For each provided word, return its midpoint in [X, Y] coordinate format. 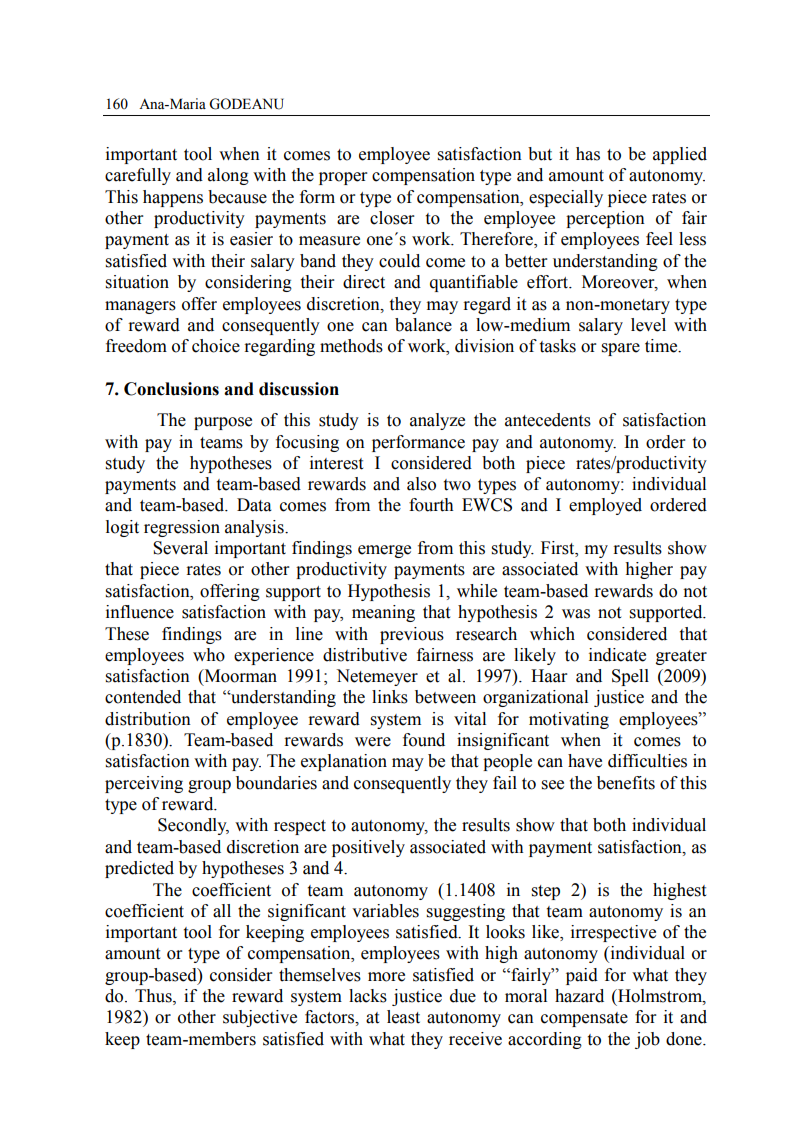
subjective [260, 1018]
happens [173, 198]
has [588, 154]
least [403, 1017]
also [421, 484]
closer [392, 218]
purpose [223, 423]
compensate [584, 1019]
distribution [148, 719]
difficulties [647, 761]
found [424, 740]
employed [605, 506]
